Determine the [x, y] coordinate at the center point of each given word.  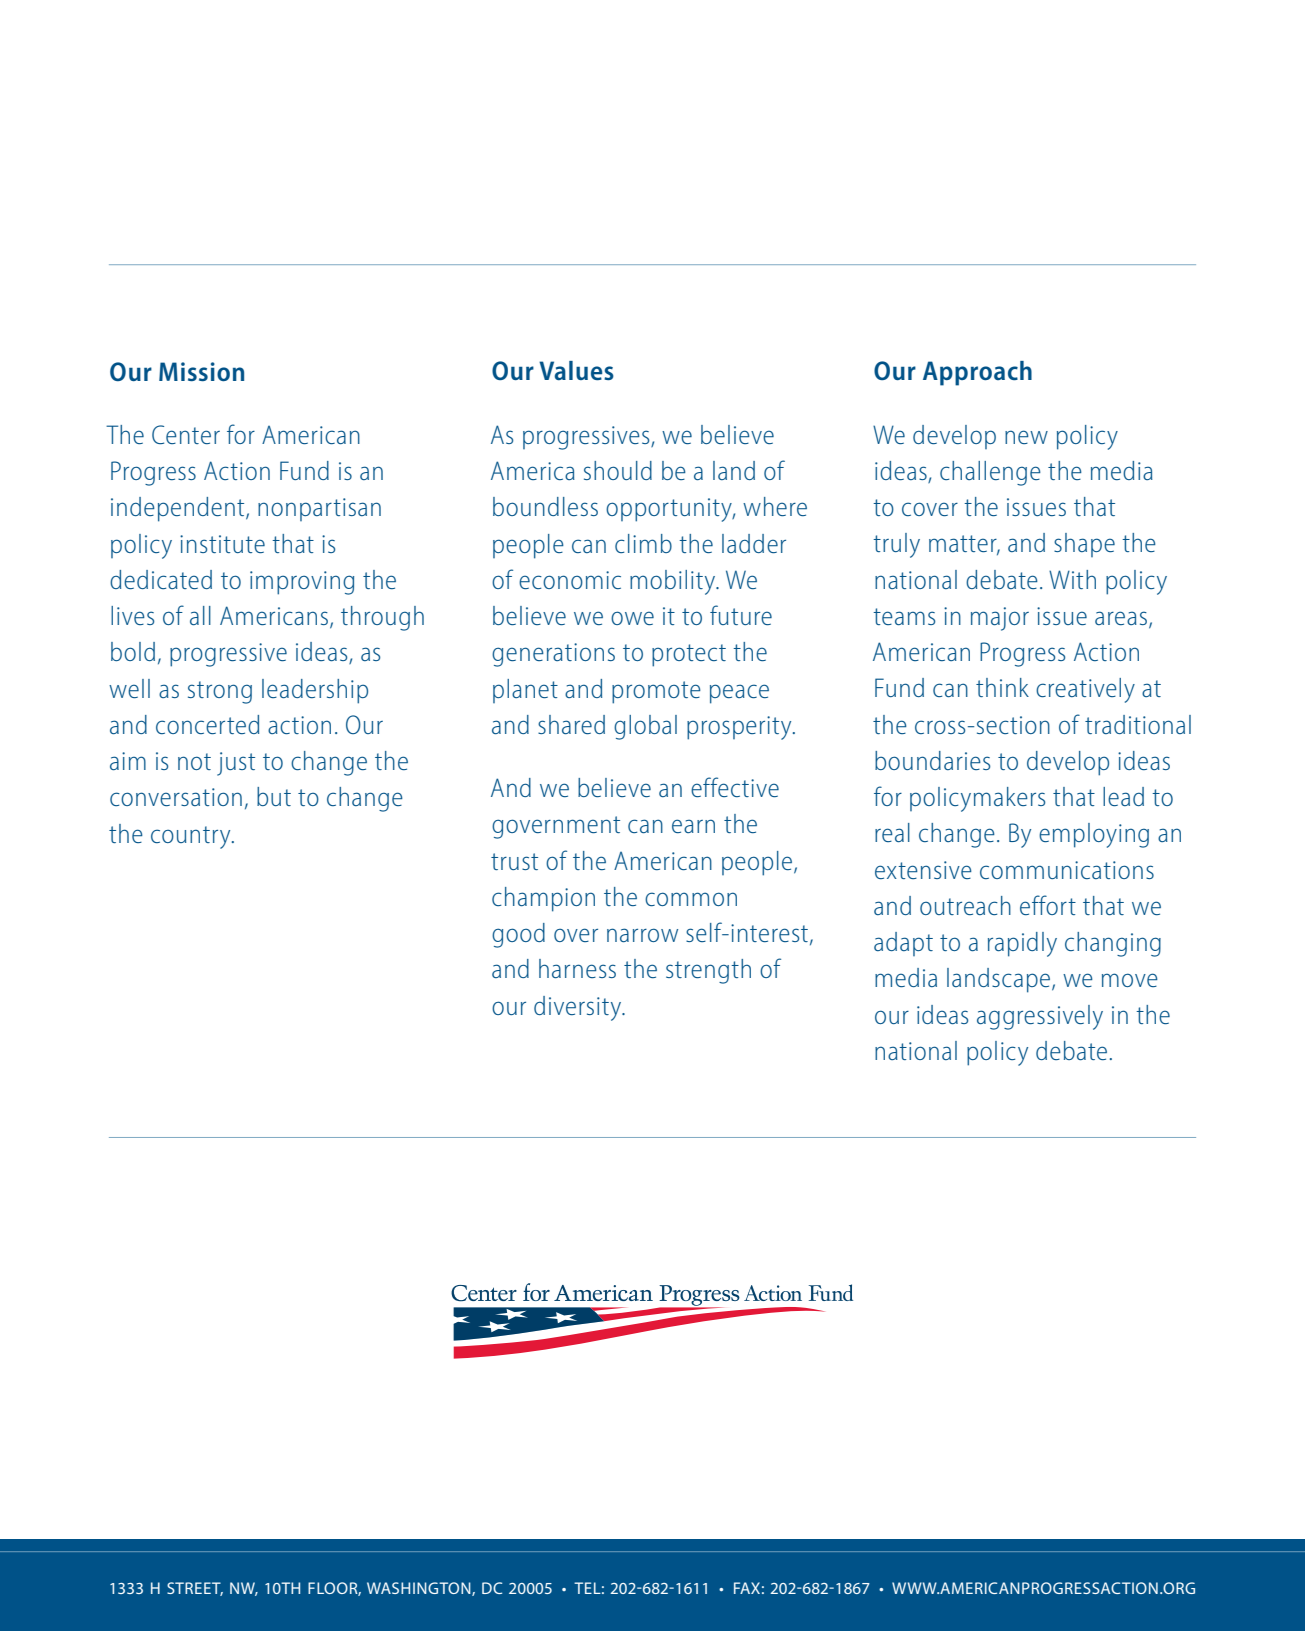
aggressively [1040, 1017]
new [1026, 437]
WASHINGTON [420, 1589]
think [1002, 687]
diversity [579, 1008]
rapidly [1022, 944]
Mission [201, 371]
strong [220, 692]
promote [656, 692]
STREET [195, 1589]
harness [577, 968]
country [192, 837]
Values [576, 370]
